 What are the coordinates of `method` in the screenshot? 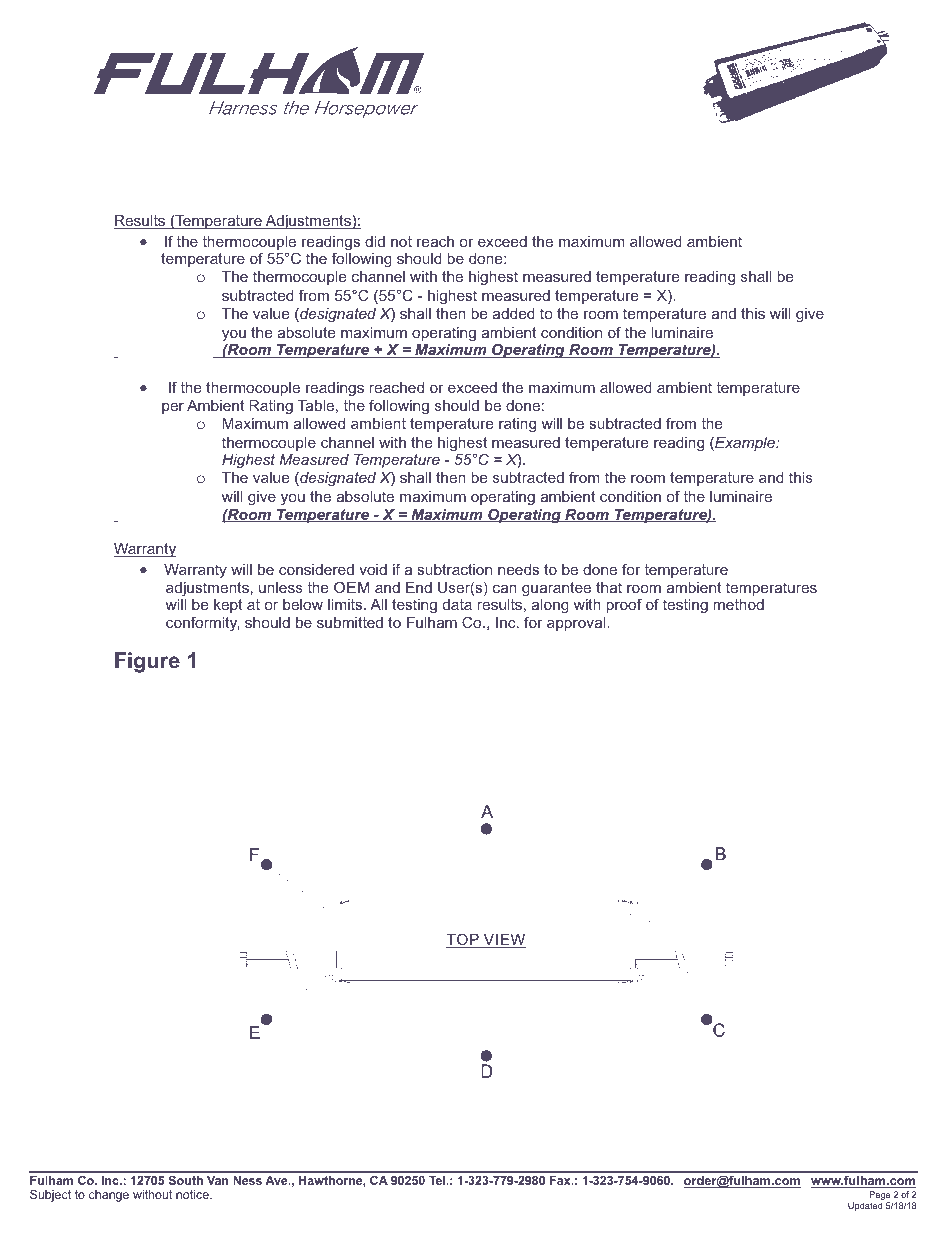 It's located at (738, 604).
